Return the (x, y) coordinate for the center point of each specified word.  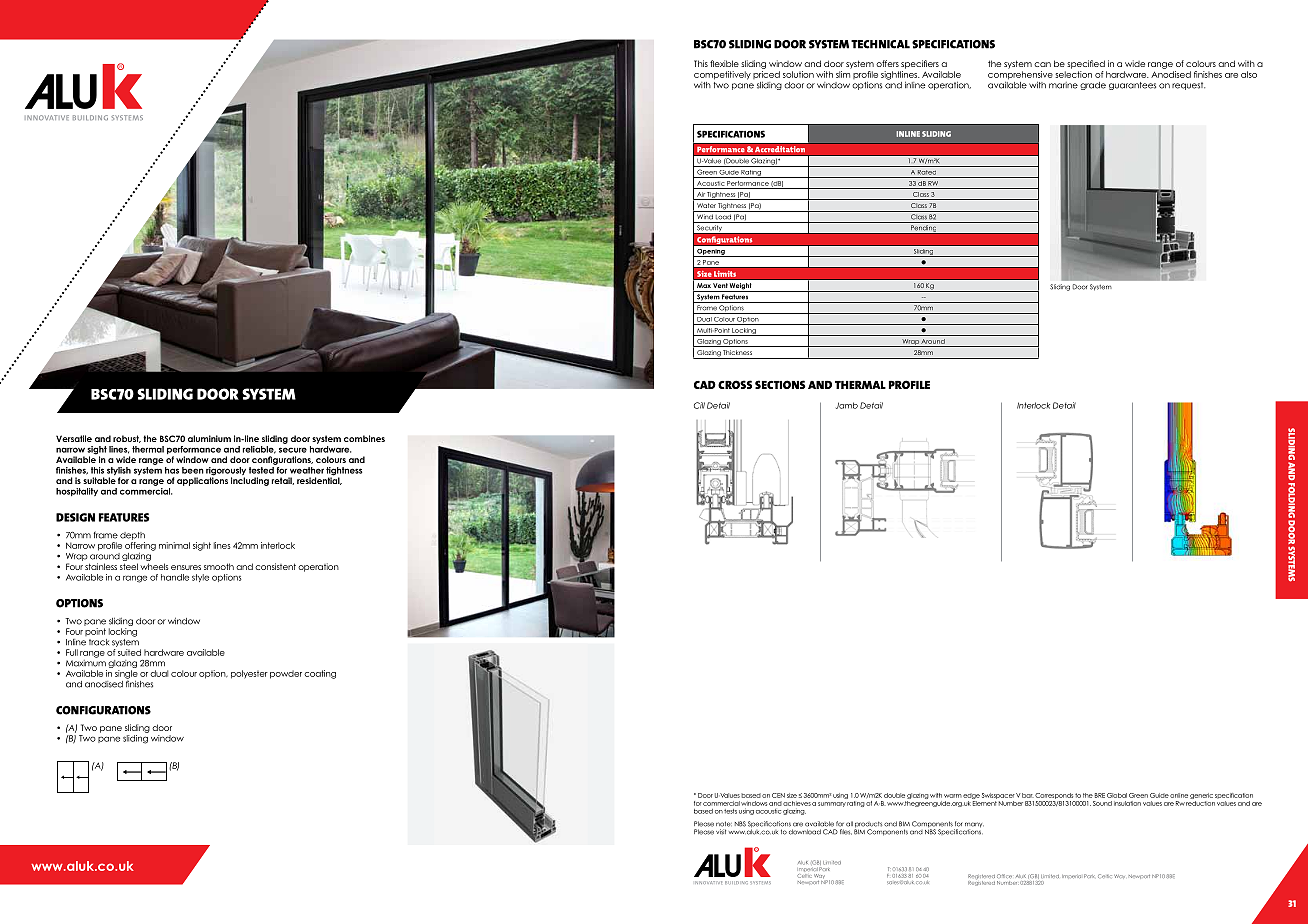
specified (1086, 64)
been (193, 470)
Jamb (847, 405)
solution (798, 74)
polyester (249, 674)
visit (721, 832)
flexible (724, 63)
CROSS (735, 384)
